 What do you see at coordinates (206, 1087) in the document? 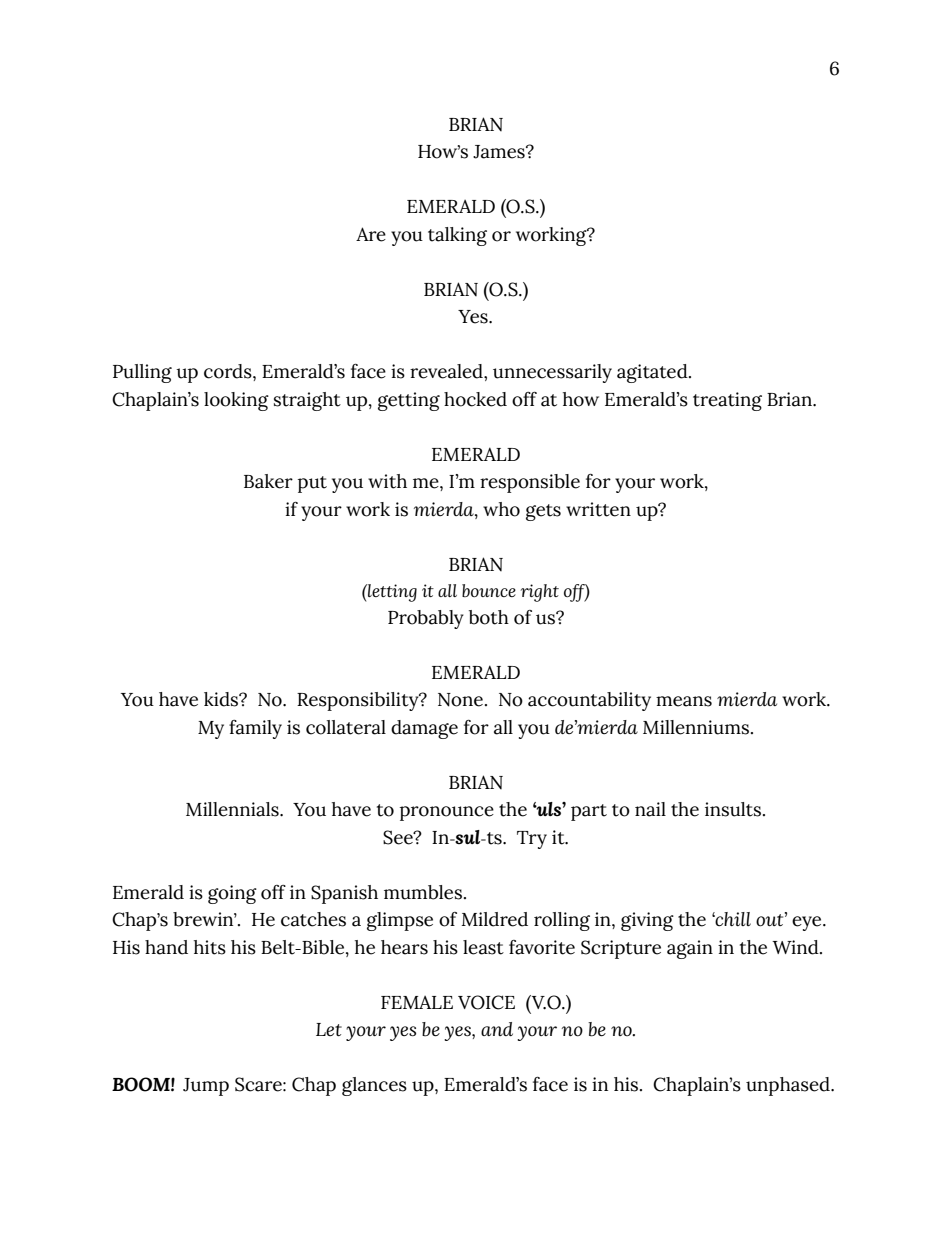
I see `Jump` at bounding box center [206, 1087].
